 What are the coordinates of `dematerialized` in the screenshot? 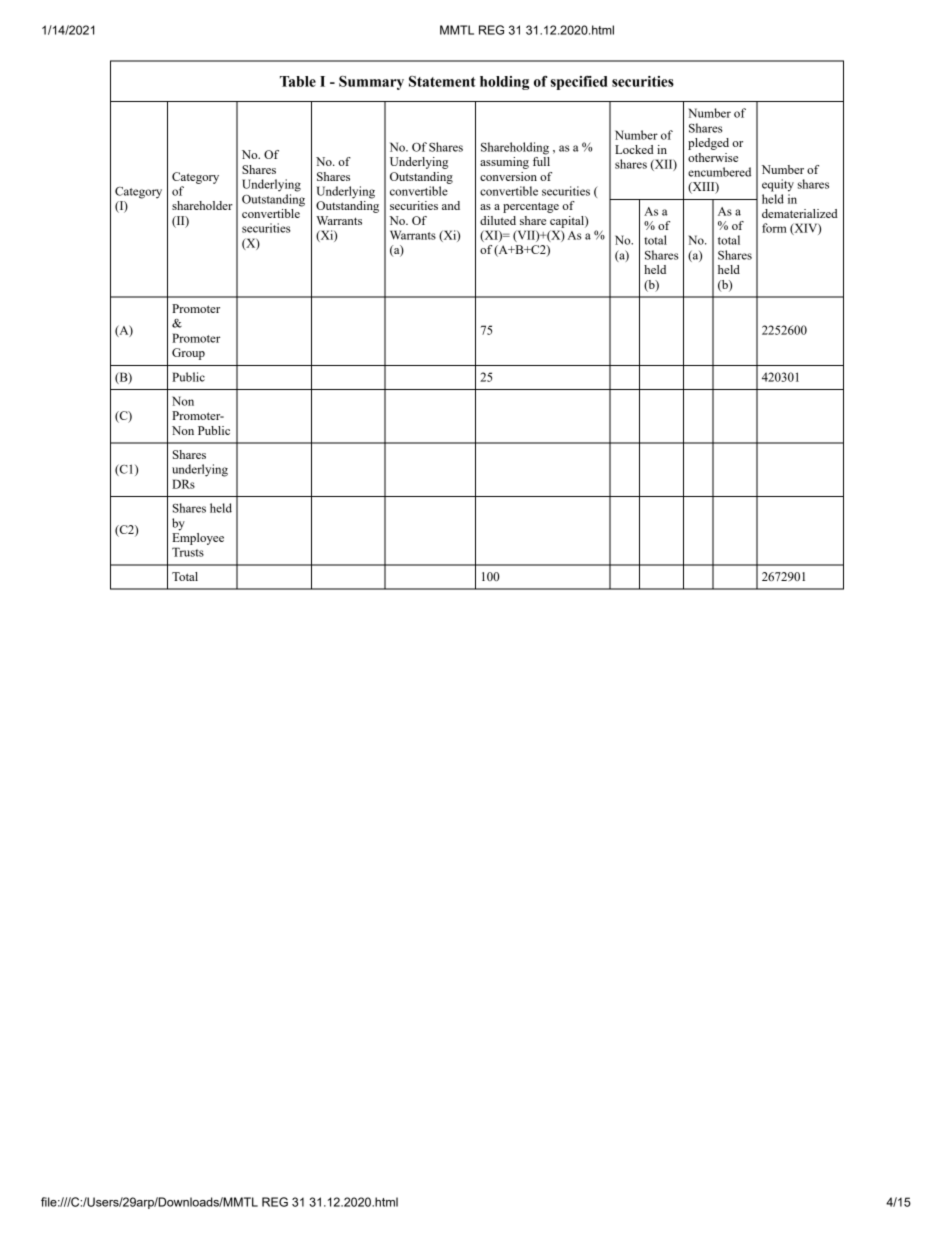 It's located at (800, 213).
